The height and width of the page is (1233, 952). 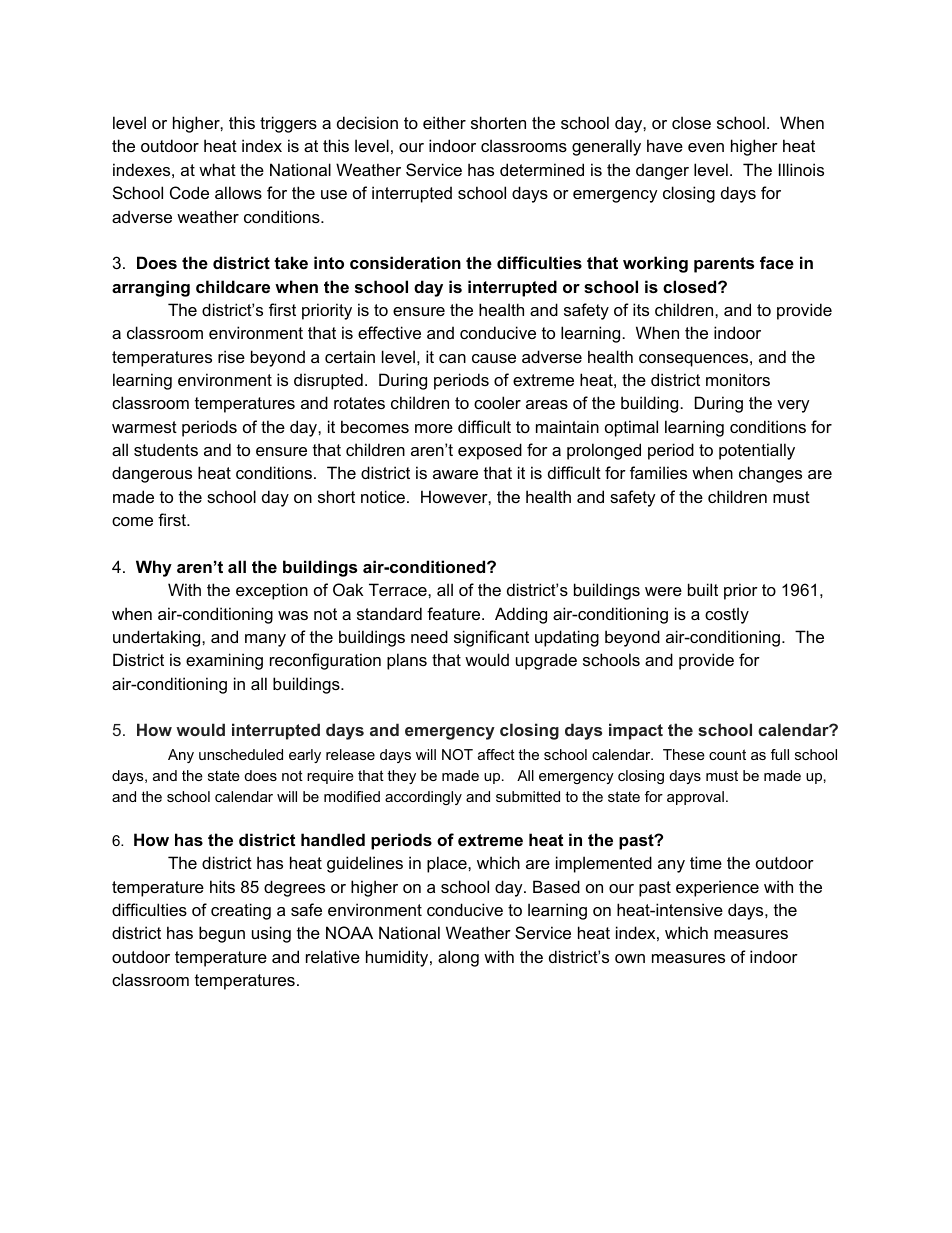 I want to click on Why, so click(x=154, y=568).
